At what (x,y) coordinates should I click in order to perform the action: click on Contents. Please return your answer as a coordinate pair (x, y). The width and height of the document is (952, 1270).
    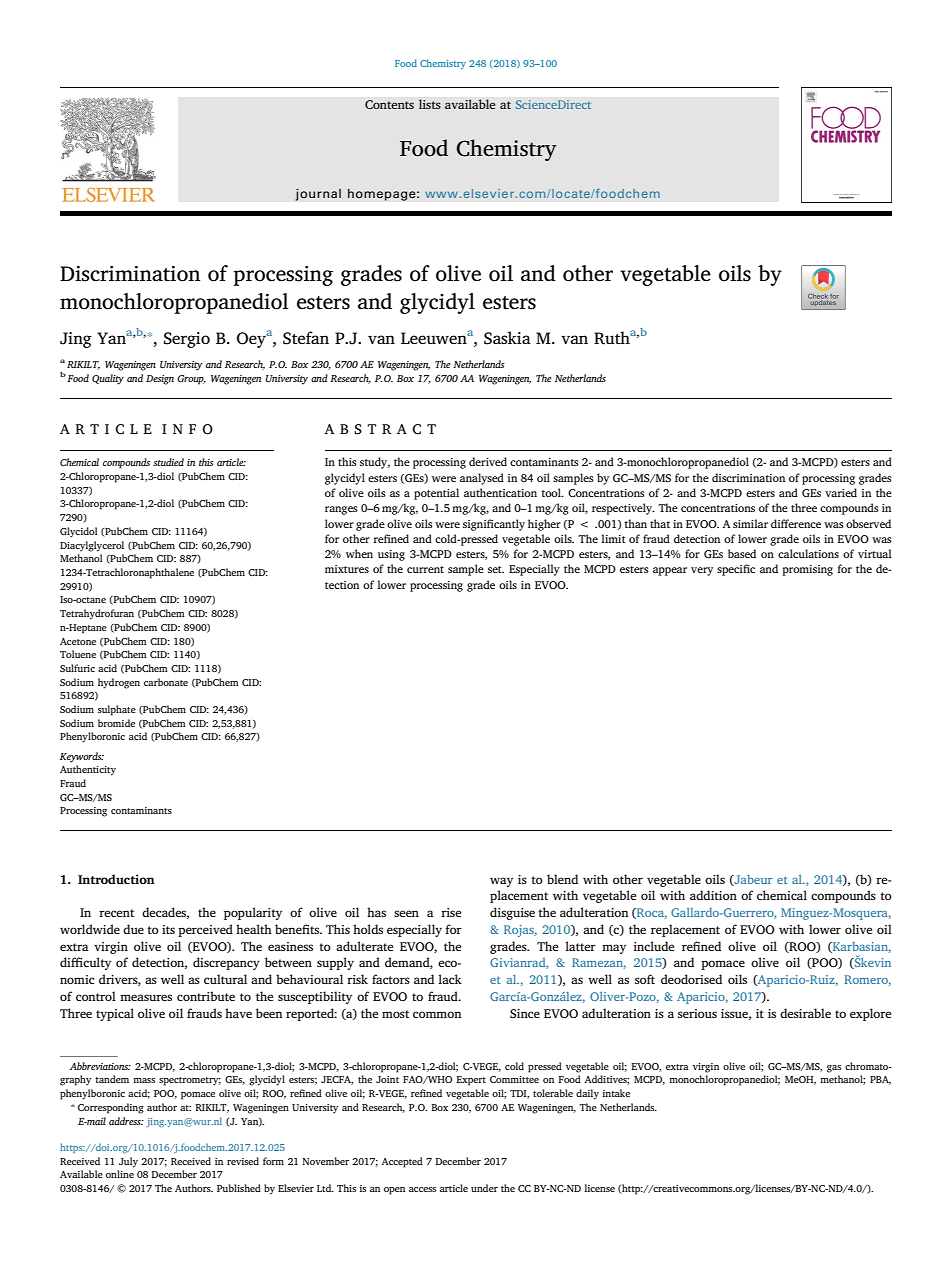
    Looking at the image, I should click on (389, 105).
